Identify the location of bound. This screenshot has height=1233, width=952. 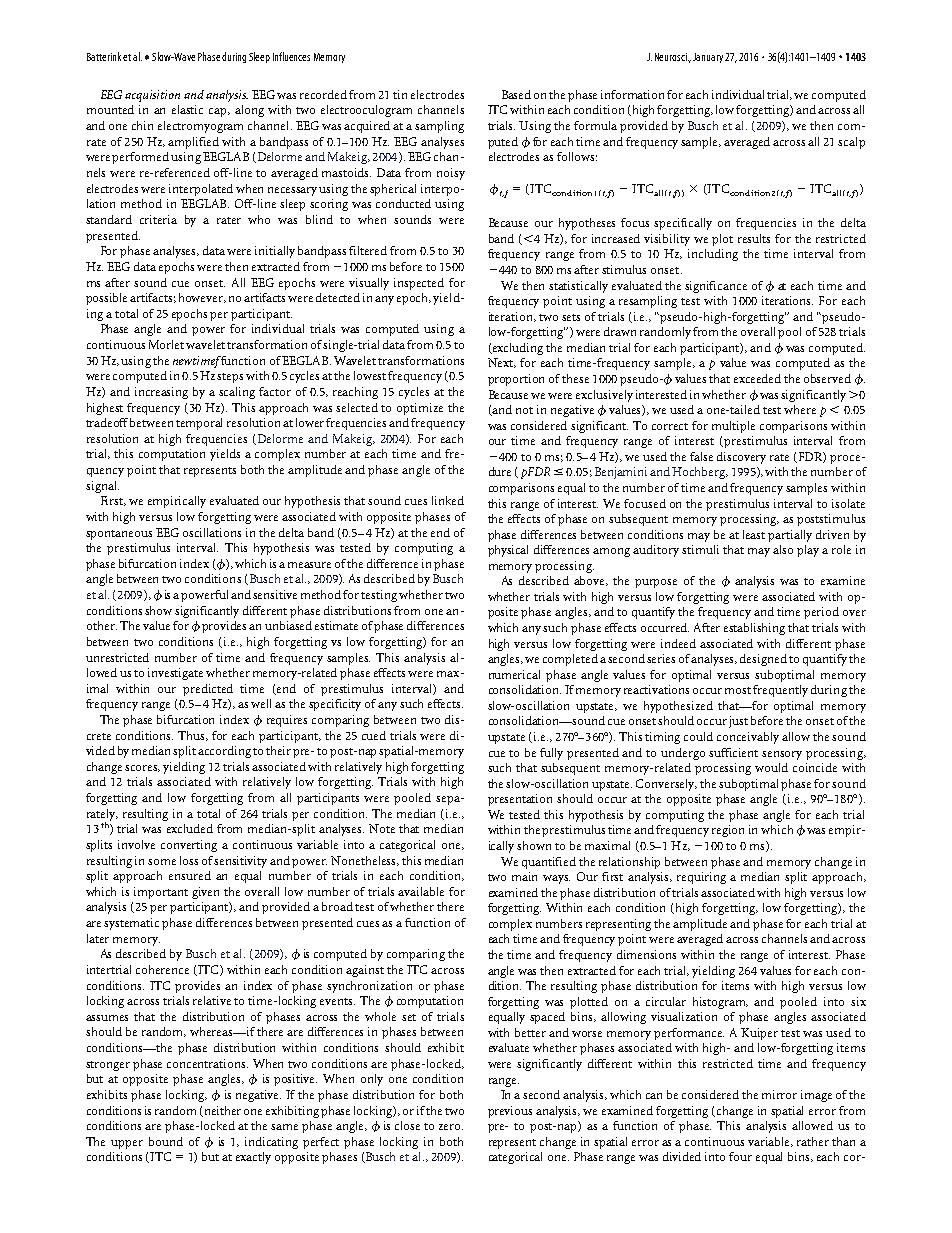
(166, 1141).
